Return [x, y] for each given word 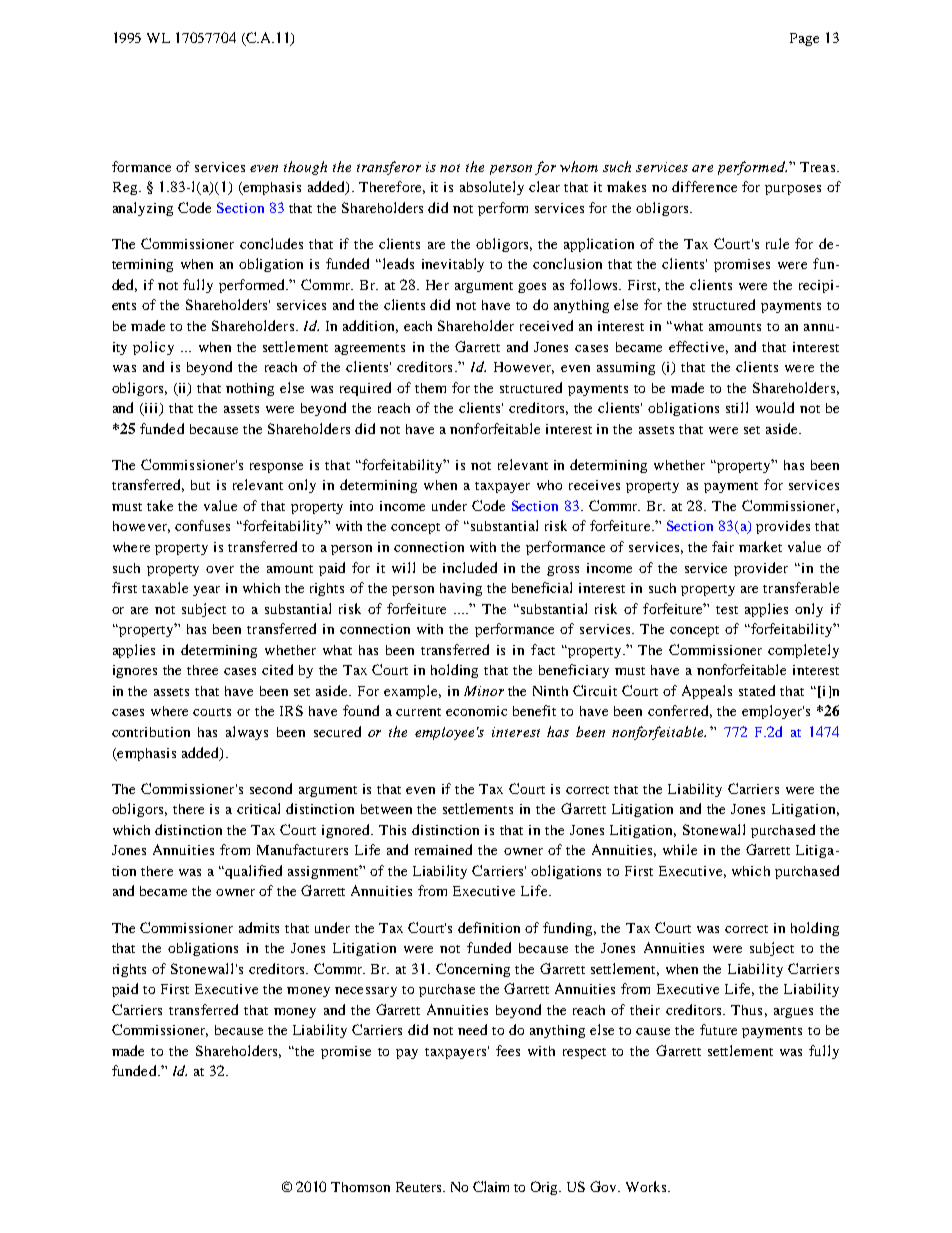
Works [647, 1186]
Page [804, 39]
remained [443, 849]
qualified [253, 872]
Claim [491, 1186]
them [430, 388]
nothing [250, 389]
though [305, 168]
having [461, 589]
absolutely [492, 188]
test [727, 610]
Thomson [360, 1187]
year [206, 591]
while [680, 849]
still [737, 407]
